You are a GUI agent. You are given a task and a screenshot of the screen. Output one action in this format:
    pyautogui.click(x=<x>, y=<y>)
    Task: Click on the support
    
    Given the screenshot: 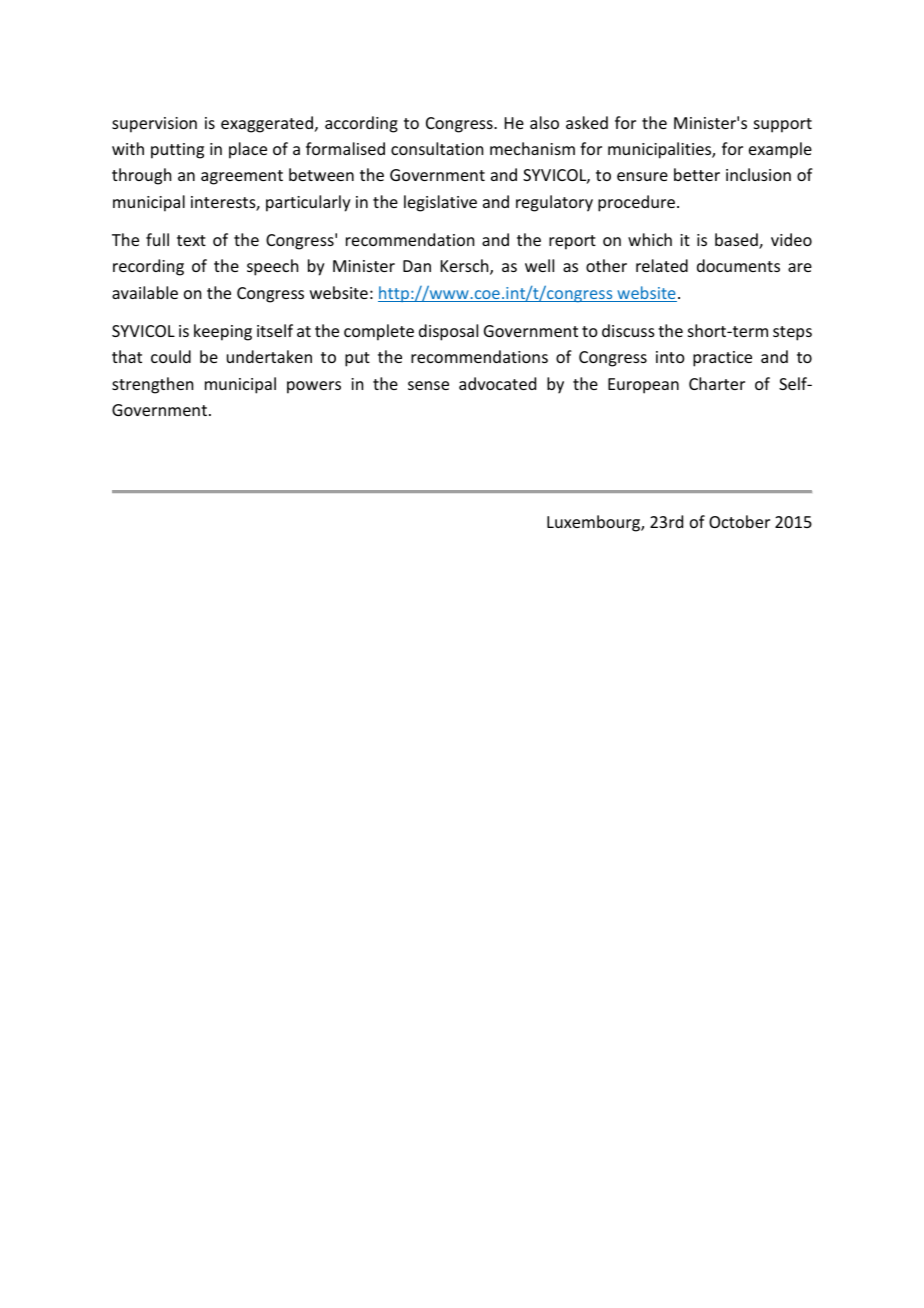 What is the action you would take?
    pyautogui.click(x=783, y=125)
